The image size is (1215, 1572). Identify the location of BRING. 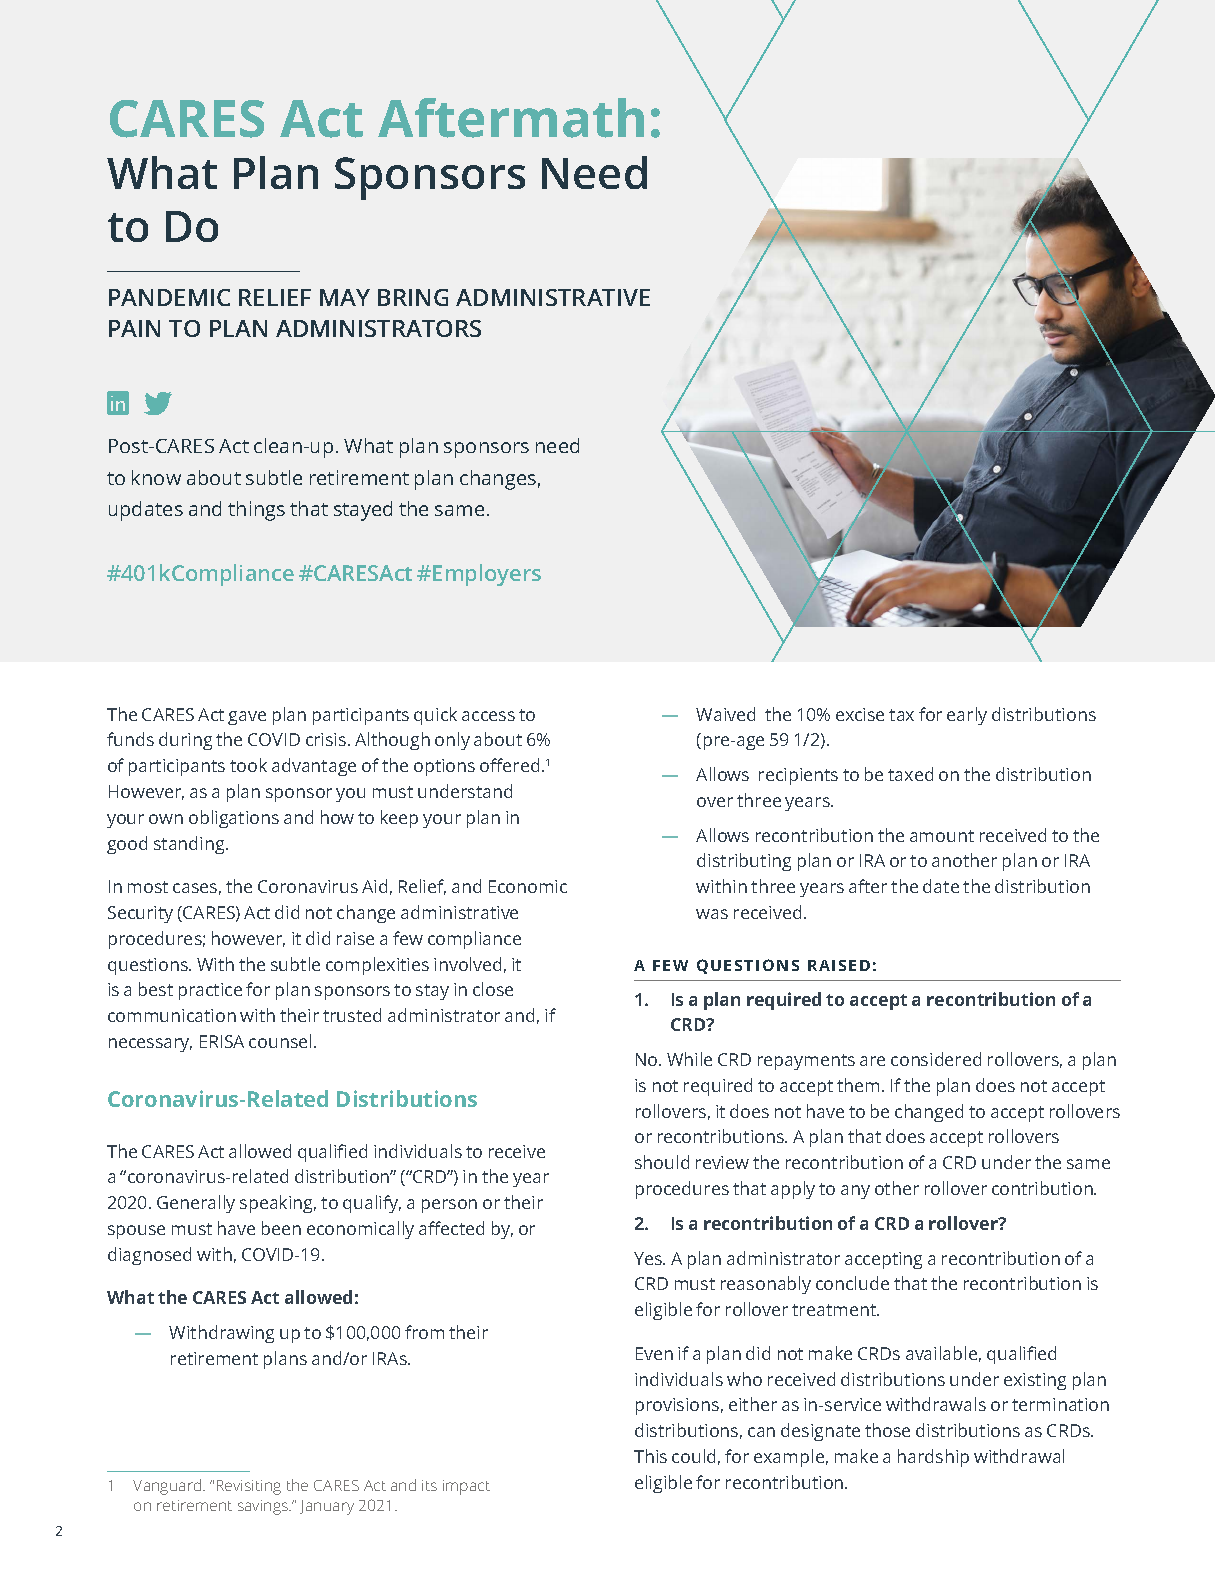
(413, 297).
